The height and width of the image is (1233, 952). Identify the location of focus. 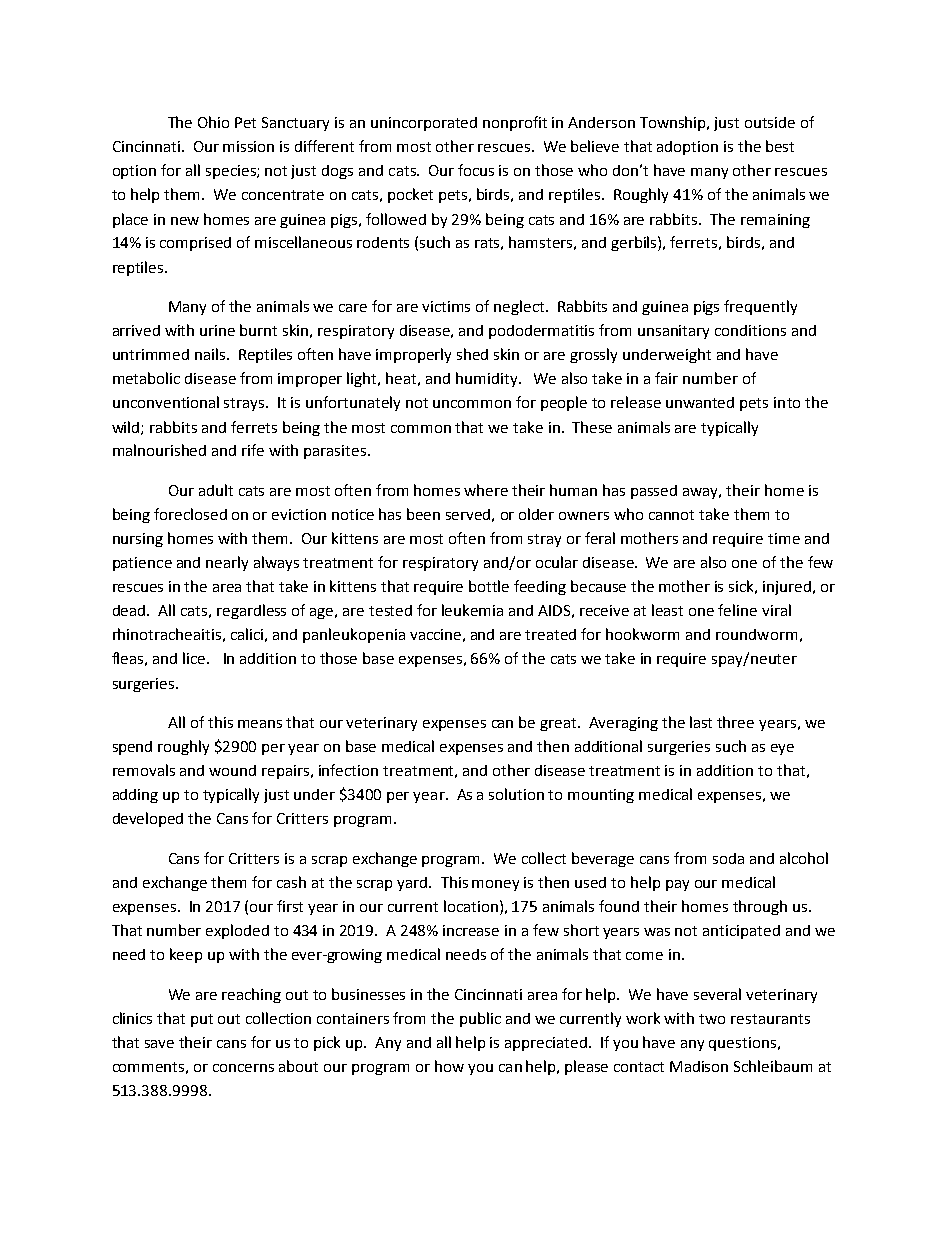
(476, 170).
